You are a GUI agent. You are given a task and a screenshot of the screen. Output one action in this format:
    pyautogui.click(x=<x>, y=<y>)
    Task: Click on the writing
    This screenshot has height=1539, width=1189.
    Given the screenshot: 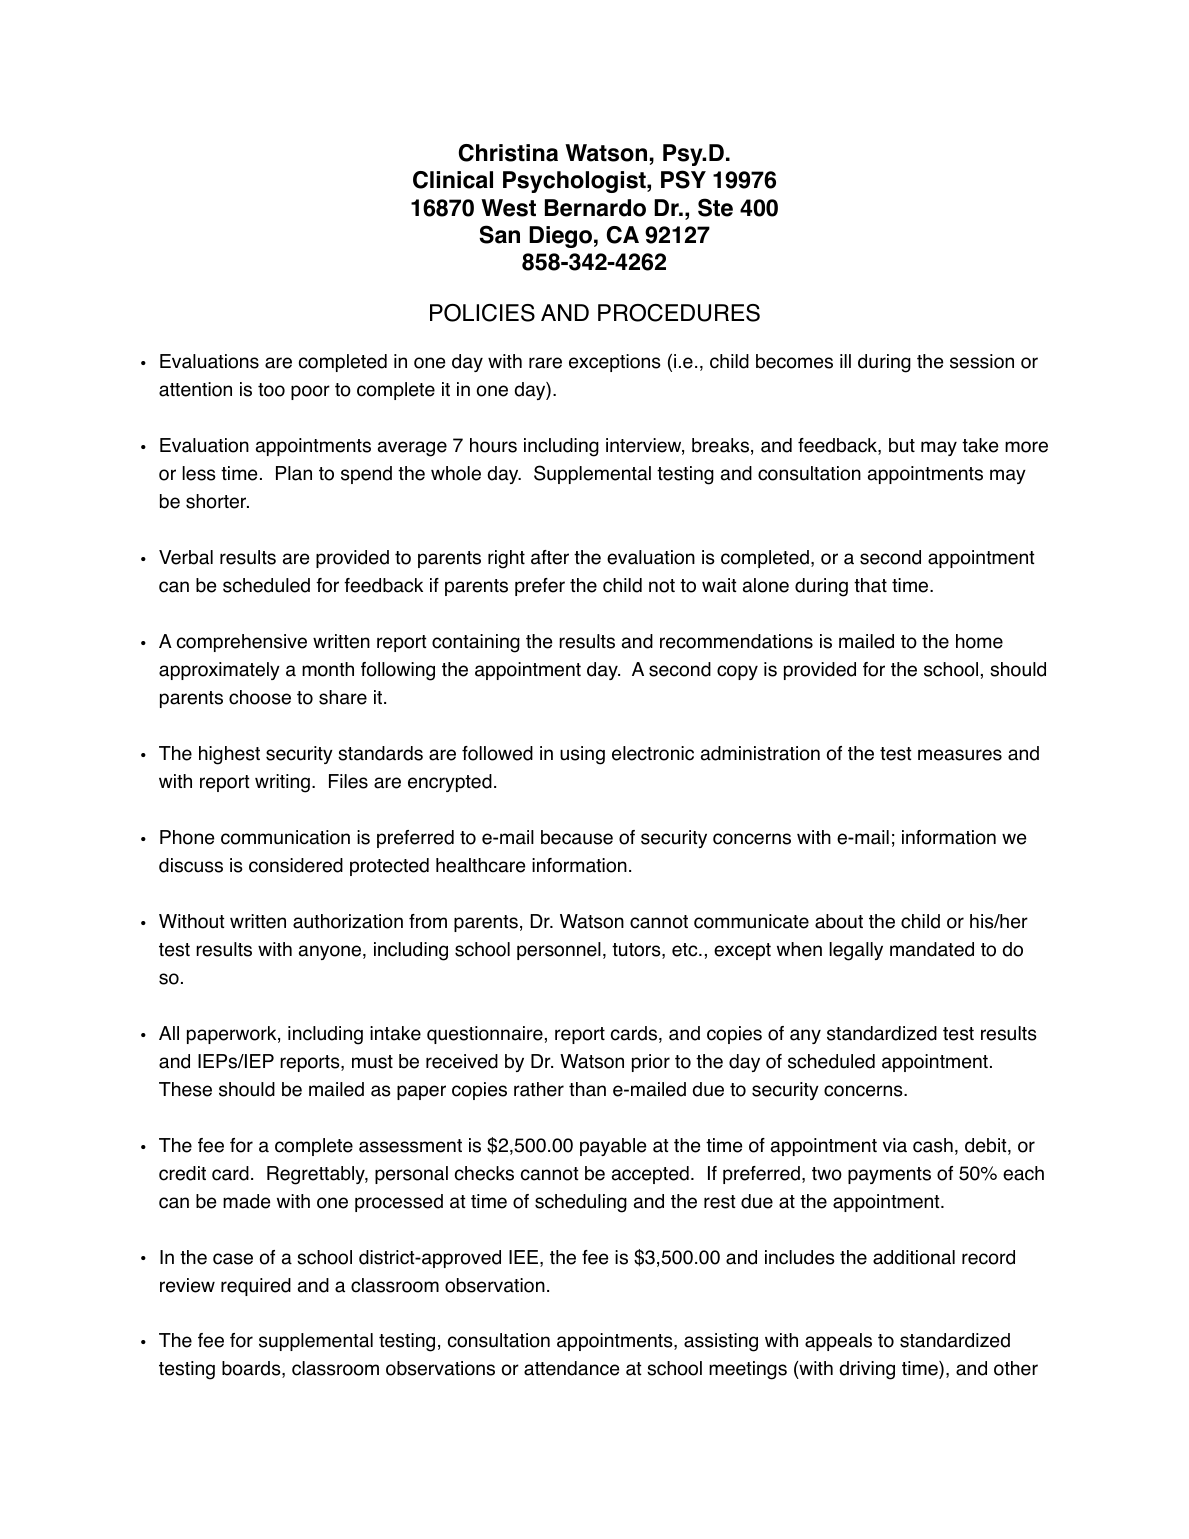 What is the action you would take?
    pyautogui.click(x=282, y=783)
